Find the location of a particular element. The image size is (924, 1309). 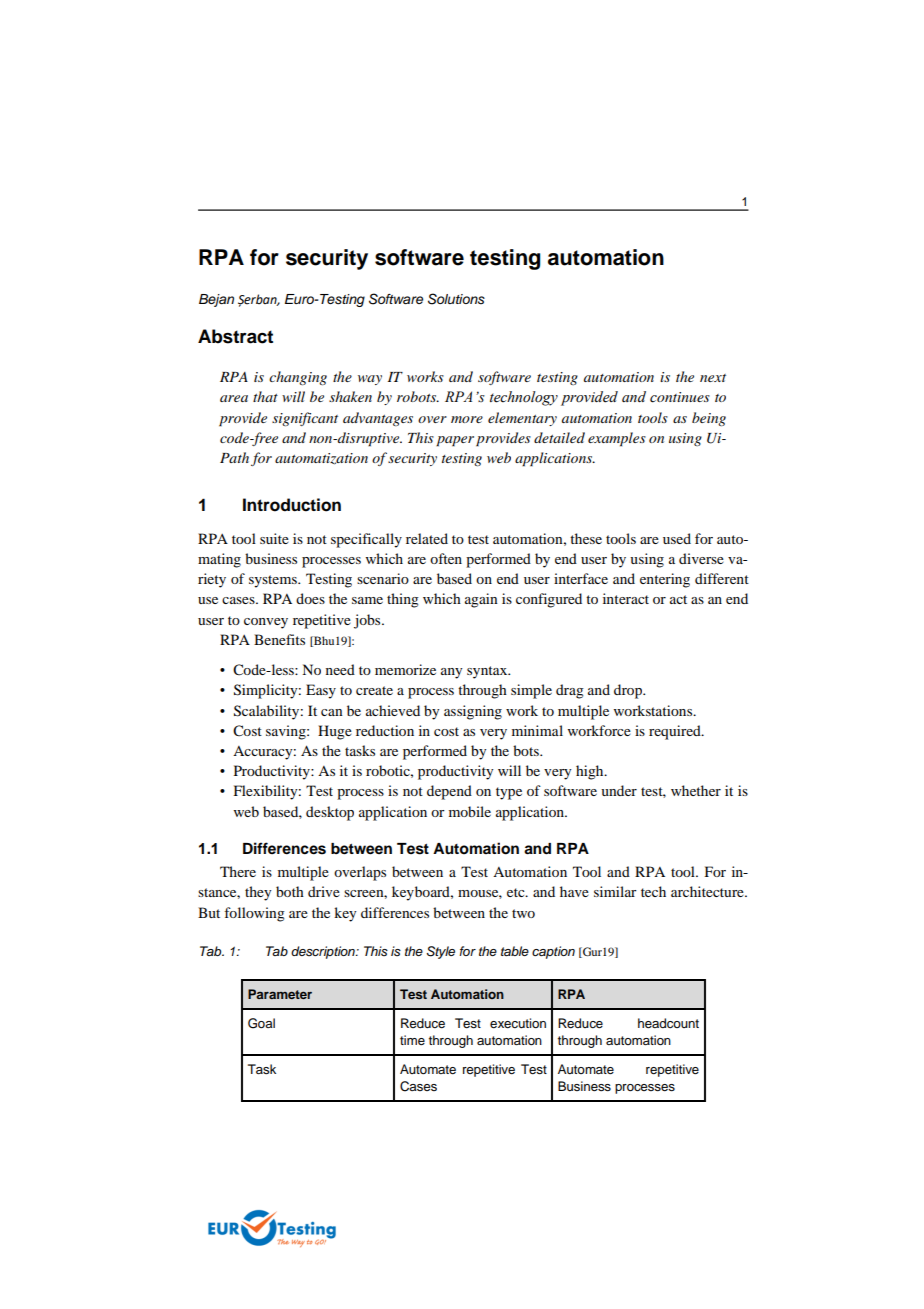

next is located at coordinates (713, 378).
